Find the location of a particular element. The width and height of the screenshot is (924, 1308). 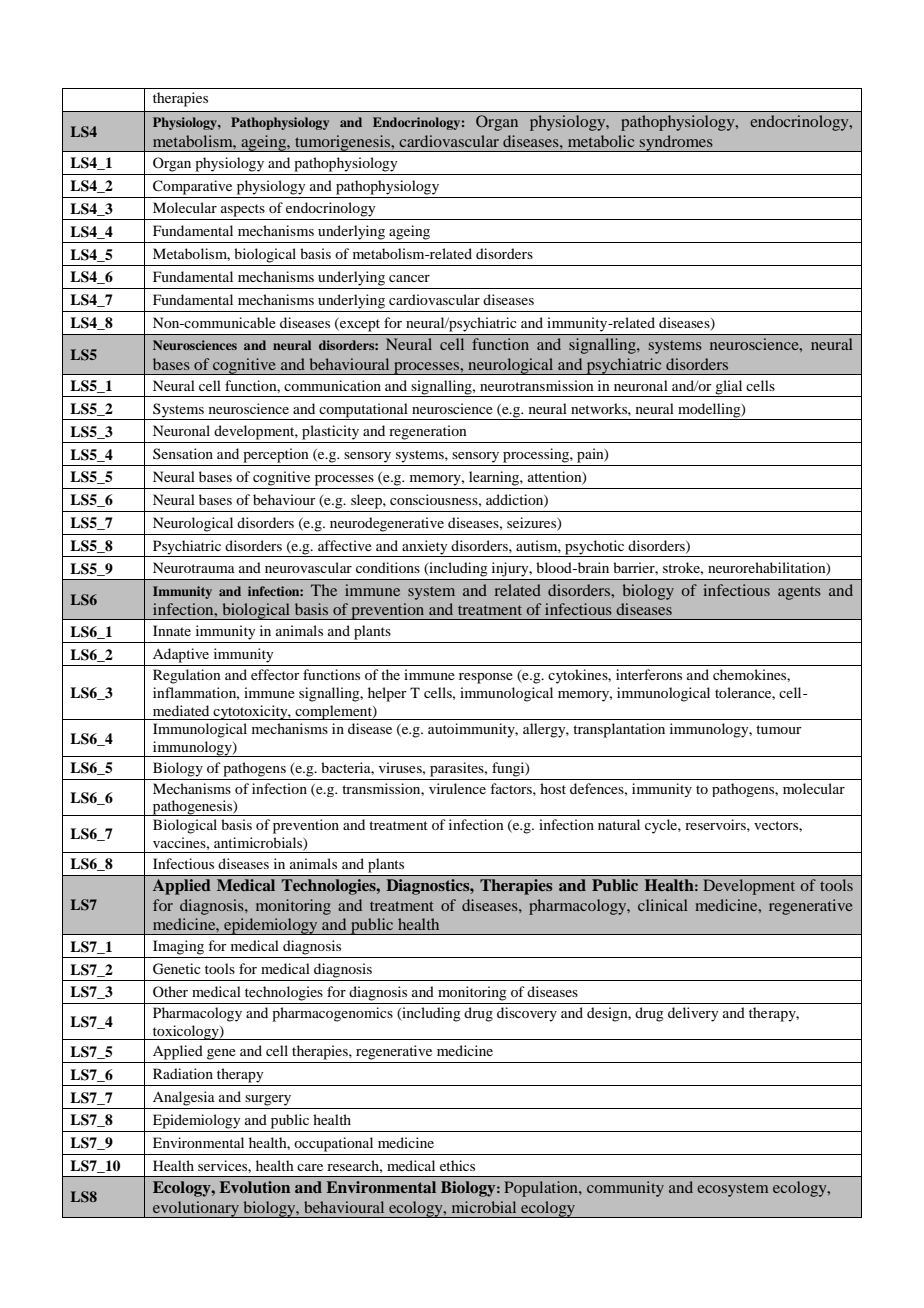

interferons is located at coordinates (649, 674).
